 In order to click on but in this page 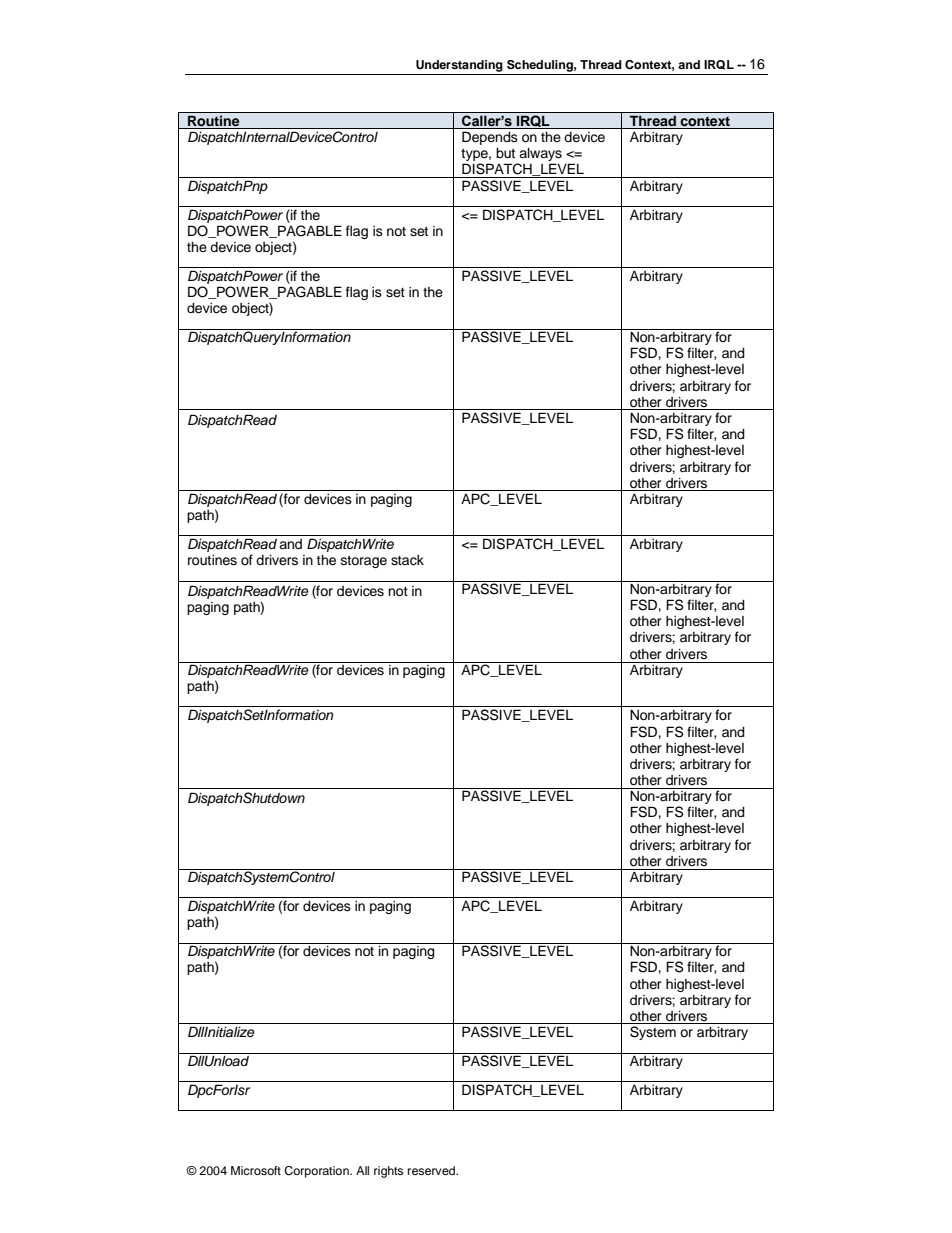, I will do `click(505, 153)`.
